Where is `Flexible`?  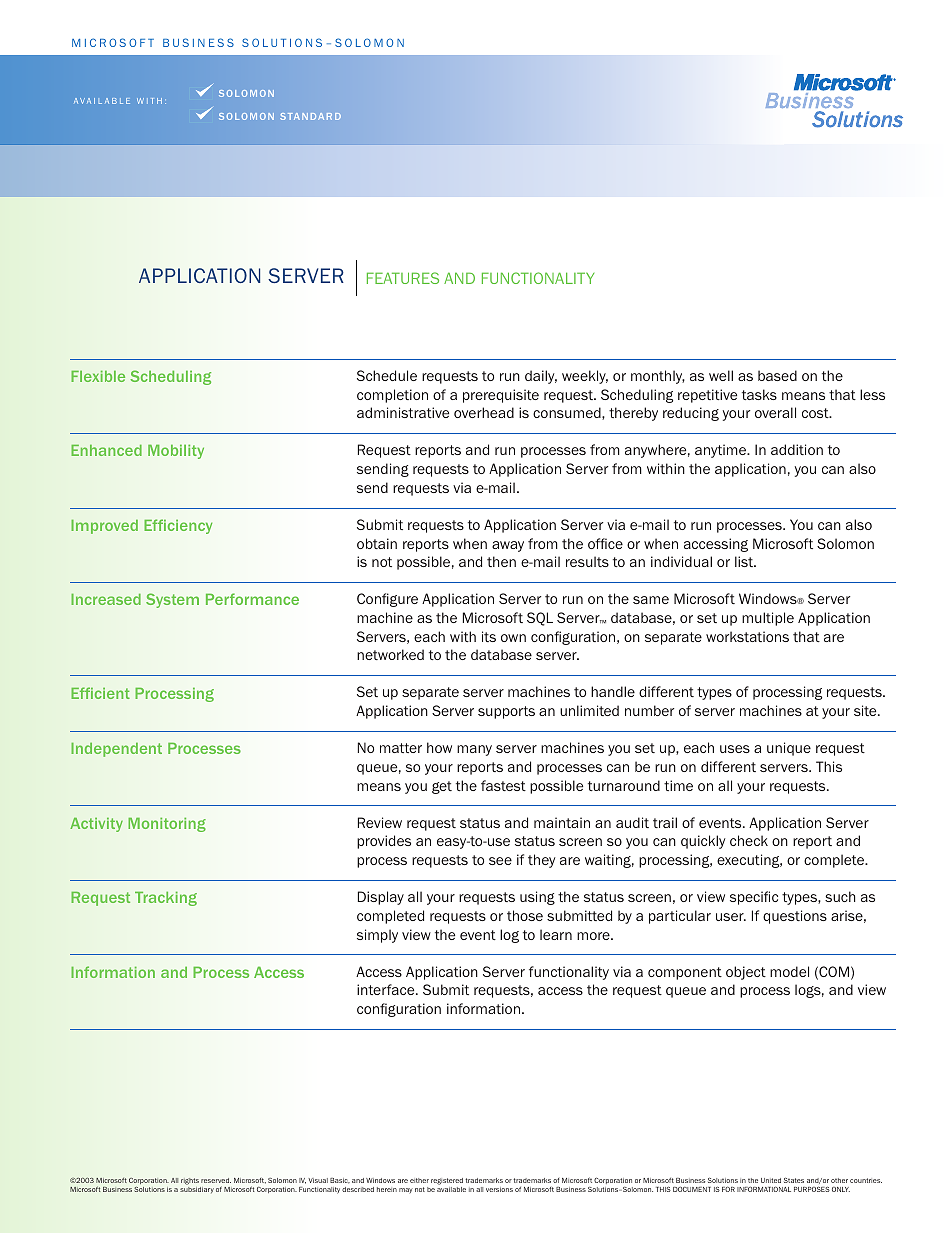
Flexible is located at coordinates (98, 376).
